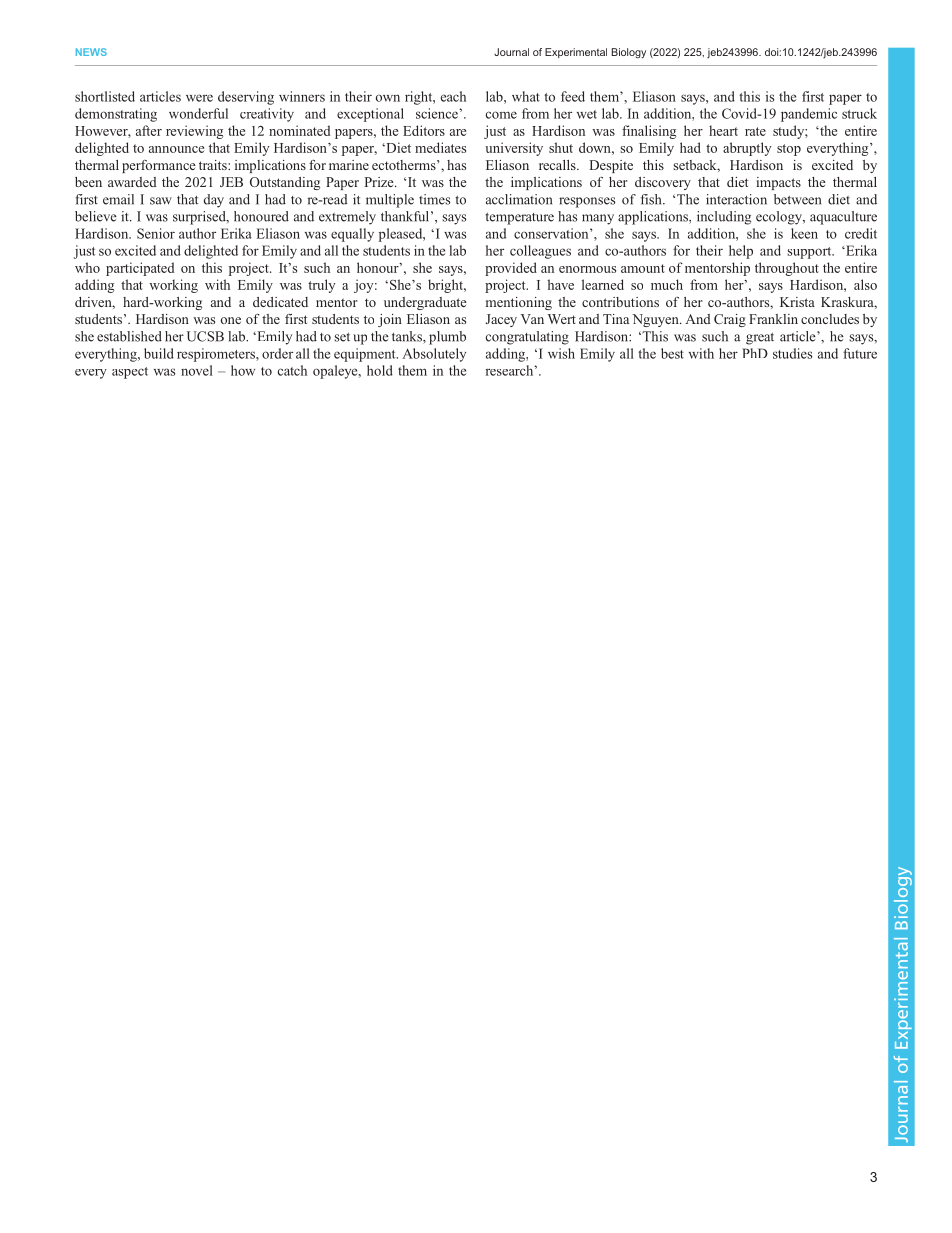 The height and width of the screenshot is (1233, 952). What do you see at coordinates (511, 269) in the screenshot?
I see `provided` at bounding box center [511, 269].
